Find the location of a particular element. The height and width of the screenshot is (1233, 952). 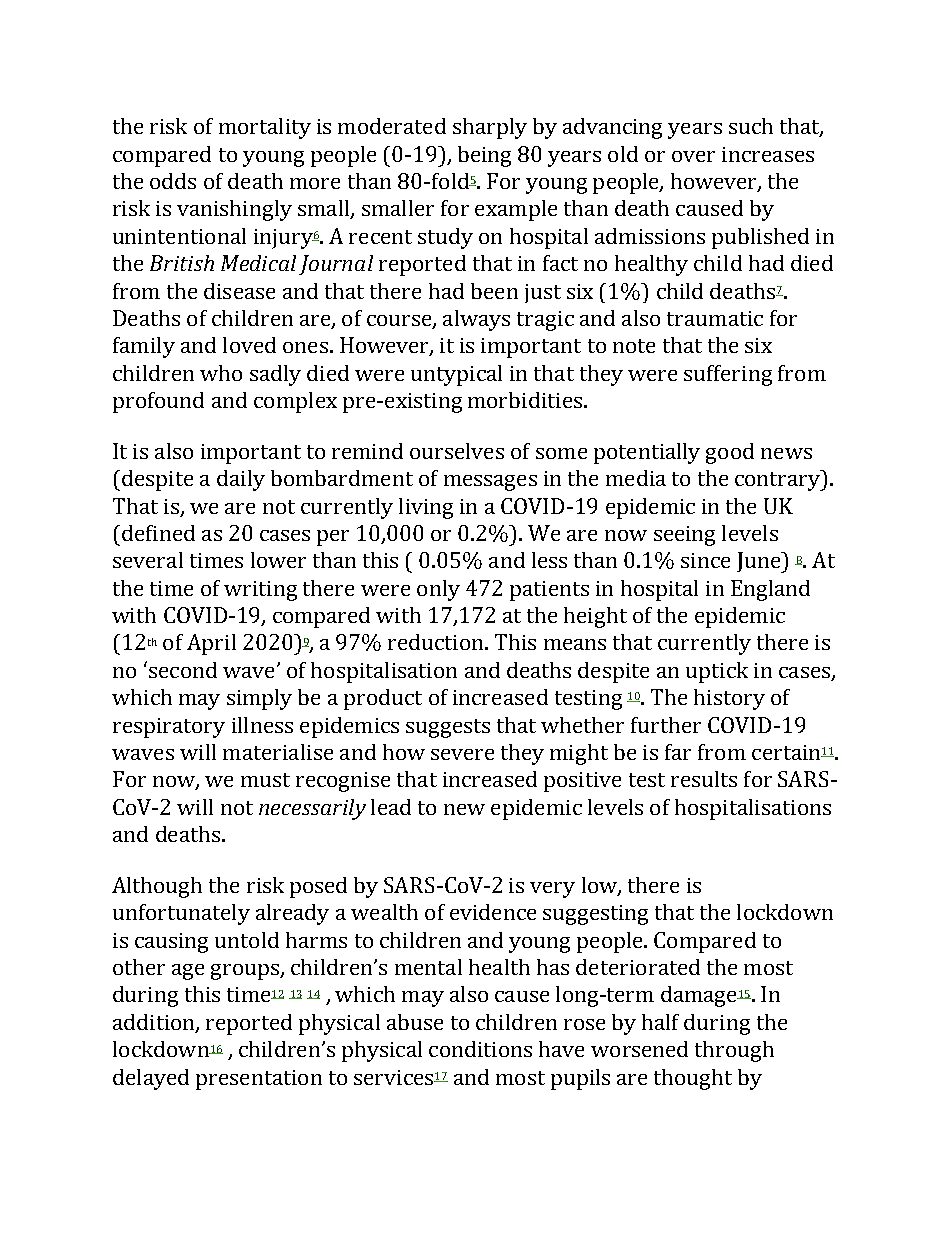

presentation is located at coordinates (259, 1080).
